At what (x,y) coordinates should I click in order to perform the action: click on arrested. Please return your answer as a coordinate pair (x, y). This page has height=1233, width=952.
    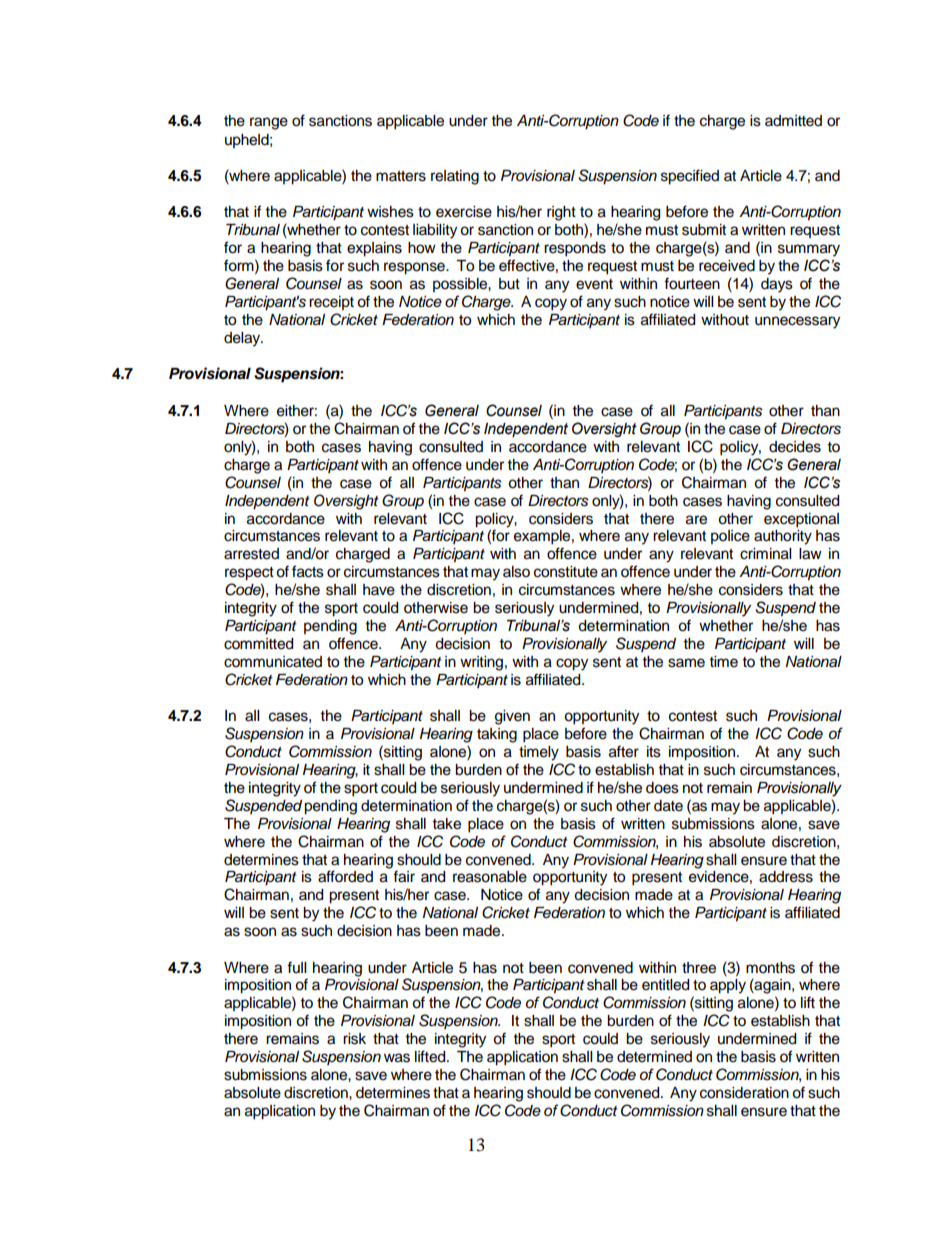
    Looking at the image, I should click on (251, 554).
